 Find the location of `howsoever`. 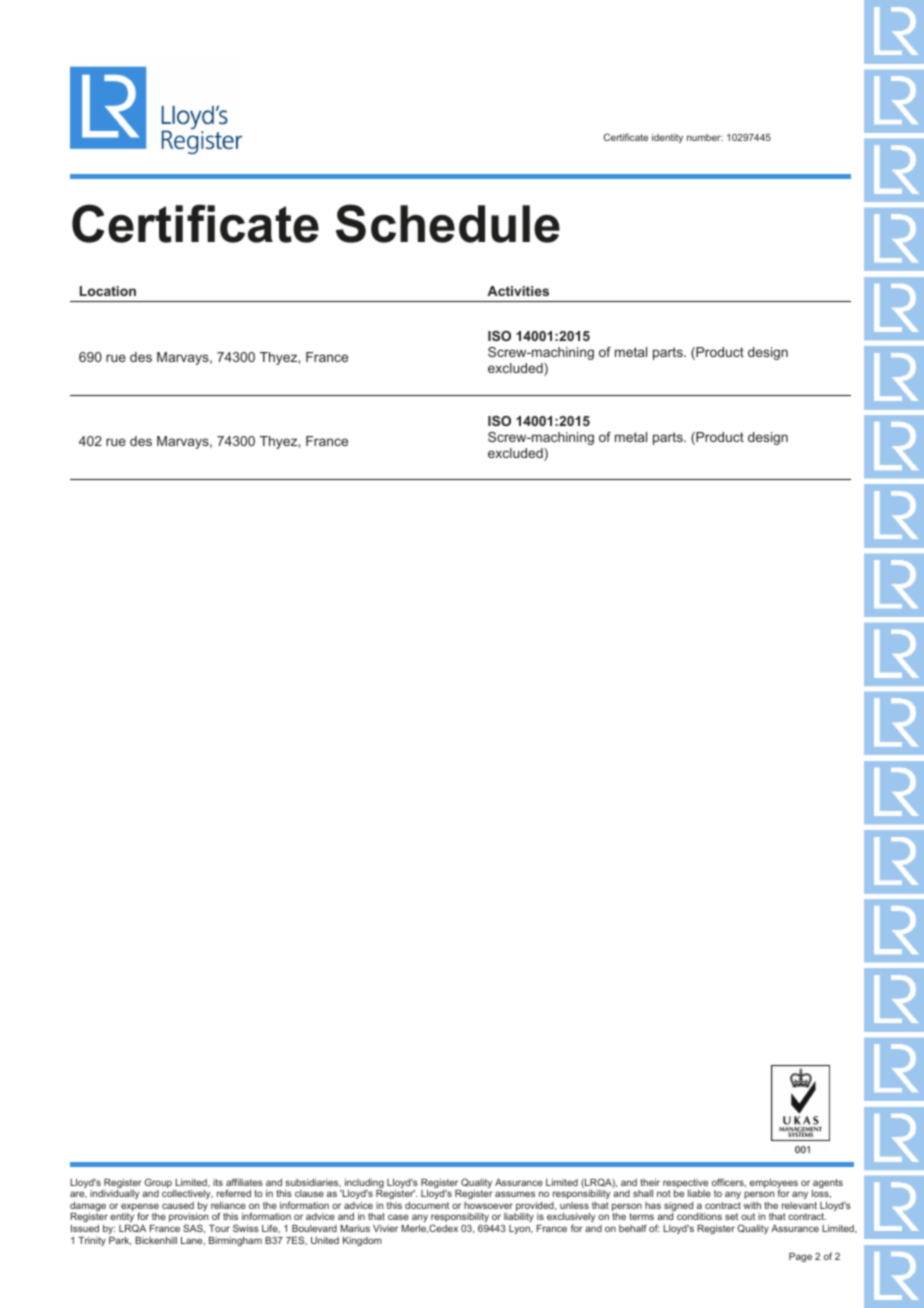

howsoever is located at coordinates (488, 1205).
